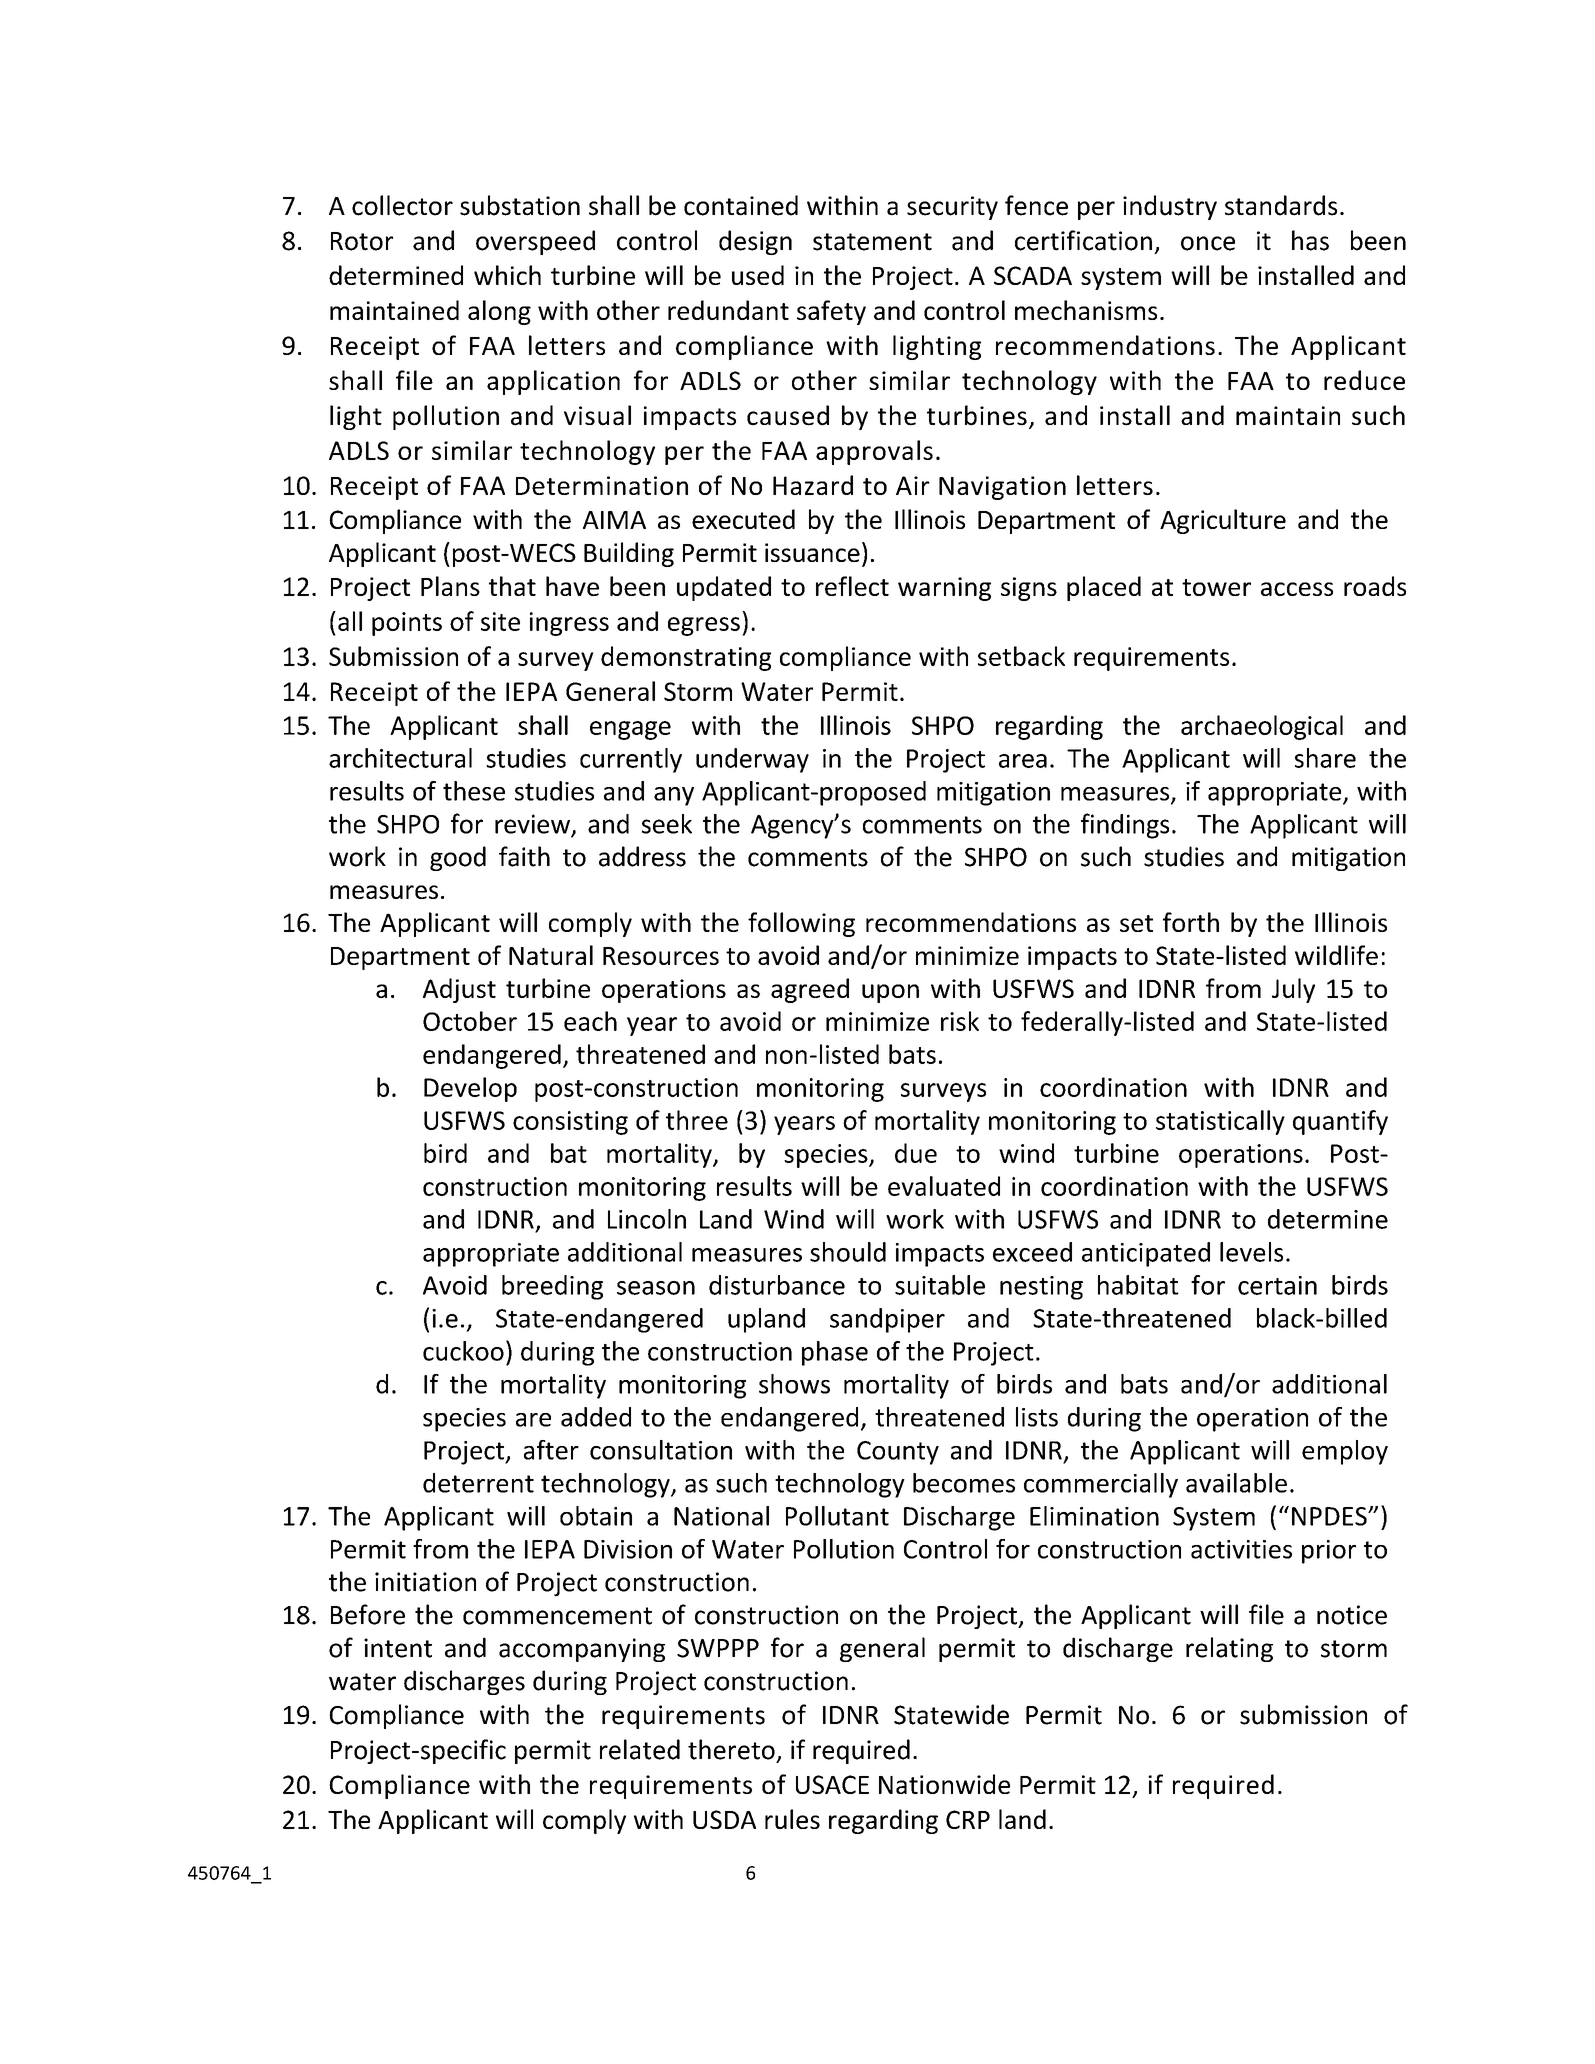  Describe the element at coordinates (944, 1784) in the screenshot. I see `Nationwide` at that location.
